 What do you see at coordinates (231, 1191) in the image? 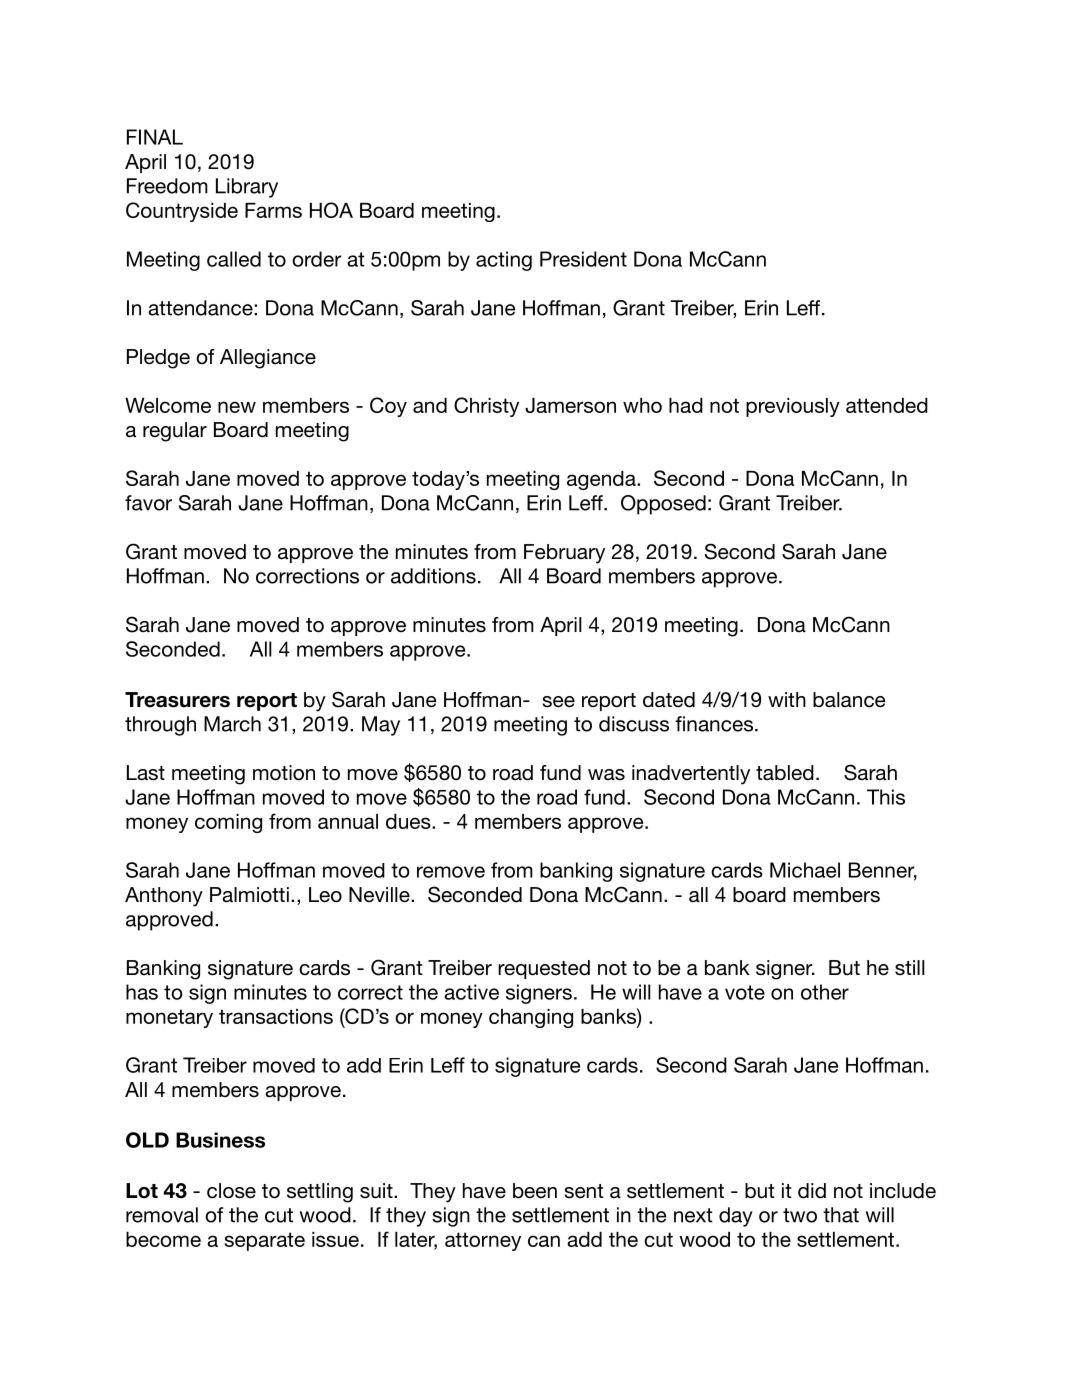
I see `close` at bounding box center [231, 1191].
